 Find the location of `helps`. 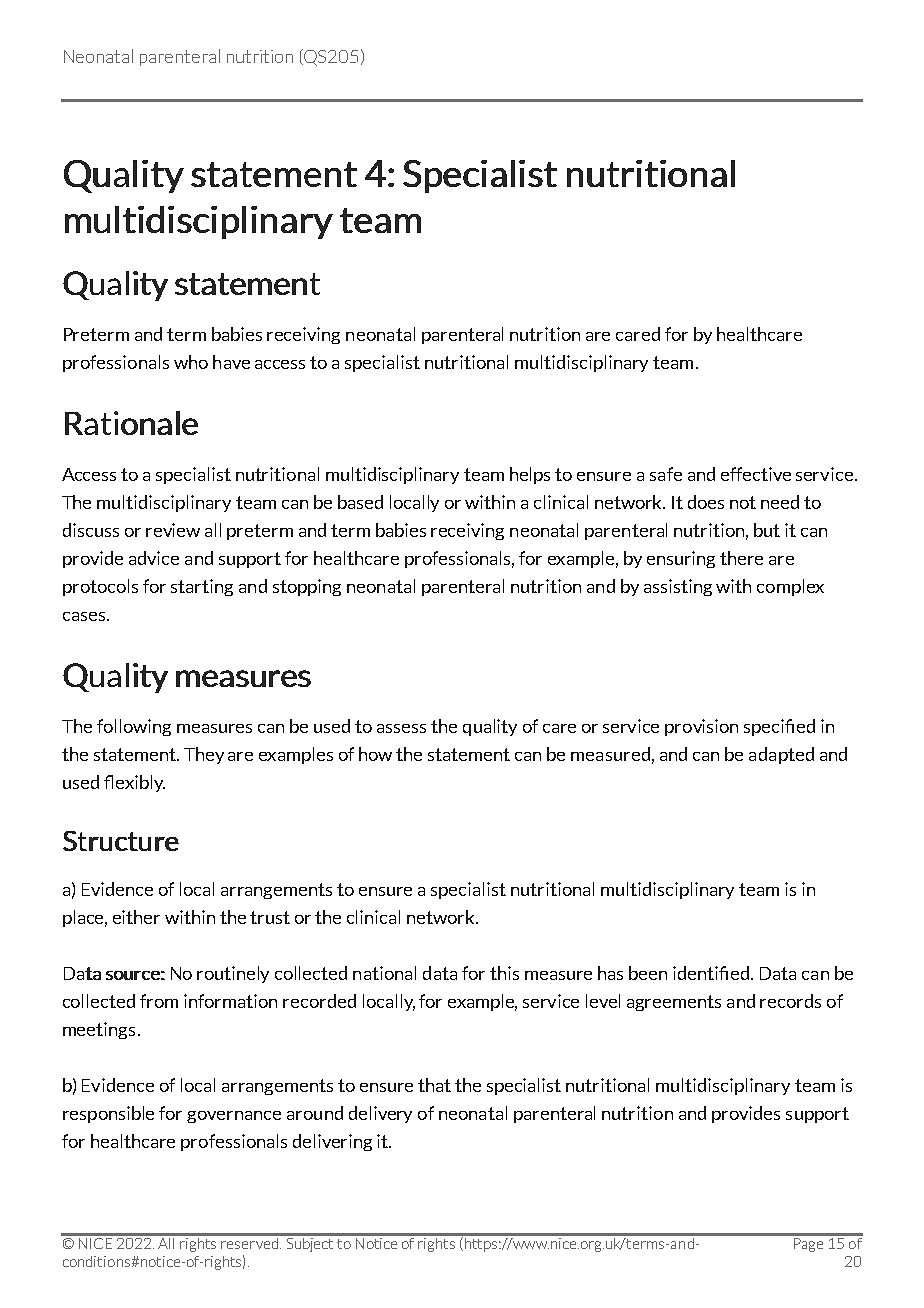

helps is located at coordinates (530, 475).
